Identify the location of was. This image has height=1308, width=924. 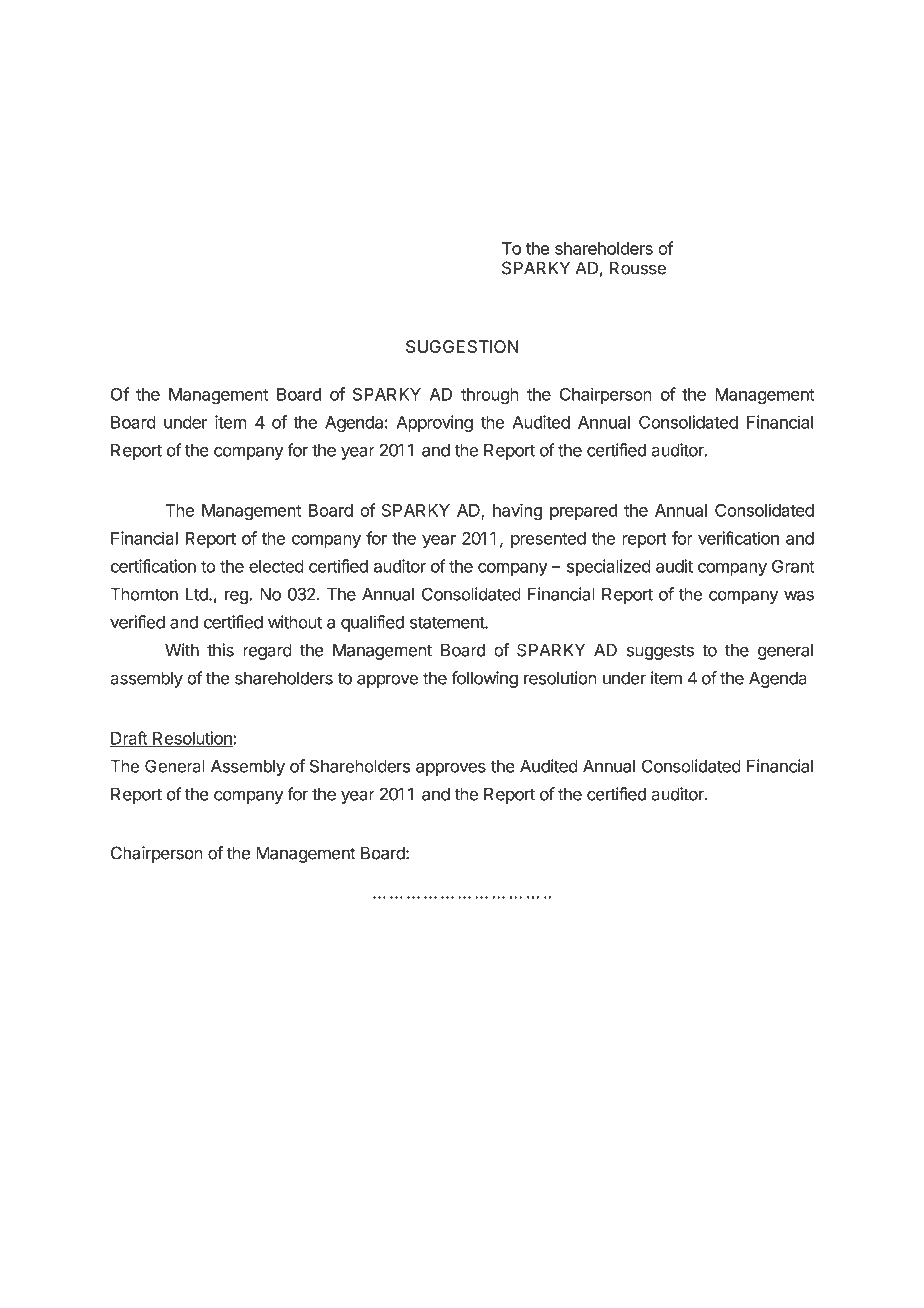
(799, 596).
